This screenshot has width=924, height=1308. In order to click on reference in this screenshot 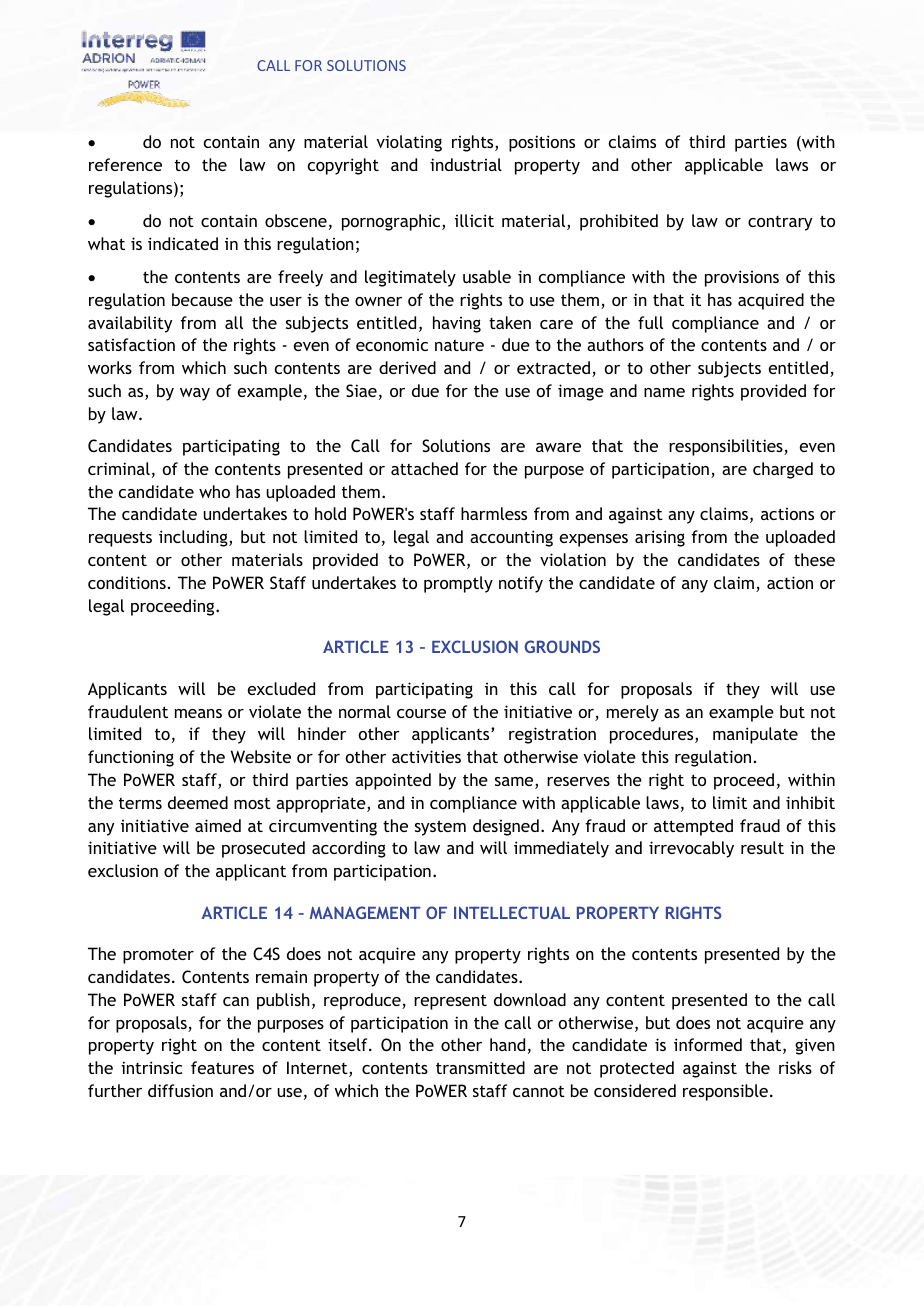, I will do `click(125, 164)`.
